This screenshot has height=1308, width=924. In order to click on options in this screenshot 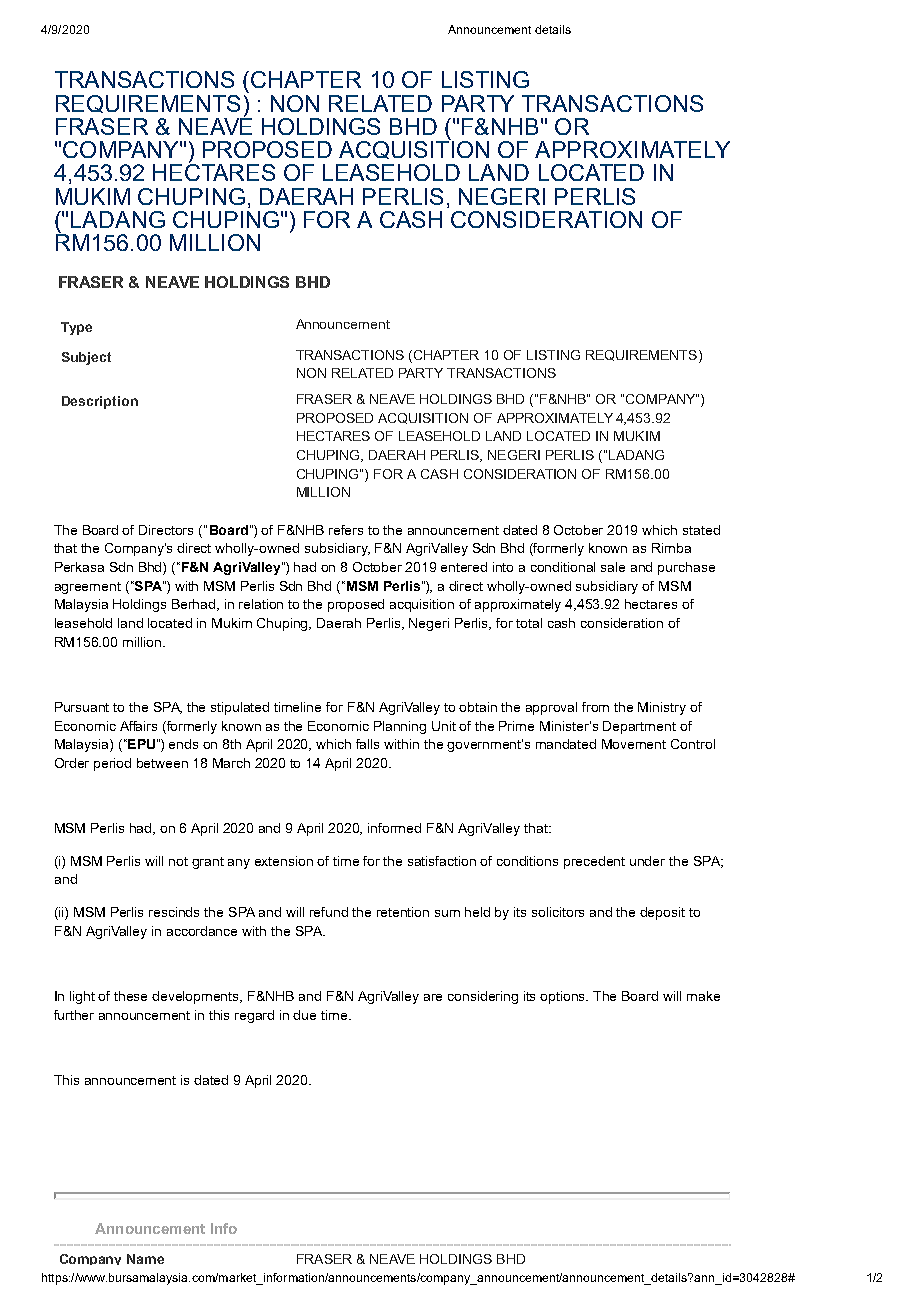, I will do `click(564, 997)`.
